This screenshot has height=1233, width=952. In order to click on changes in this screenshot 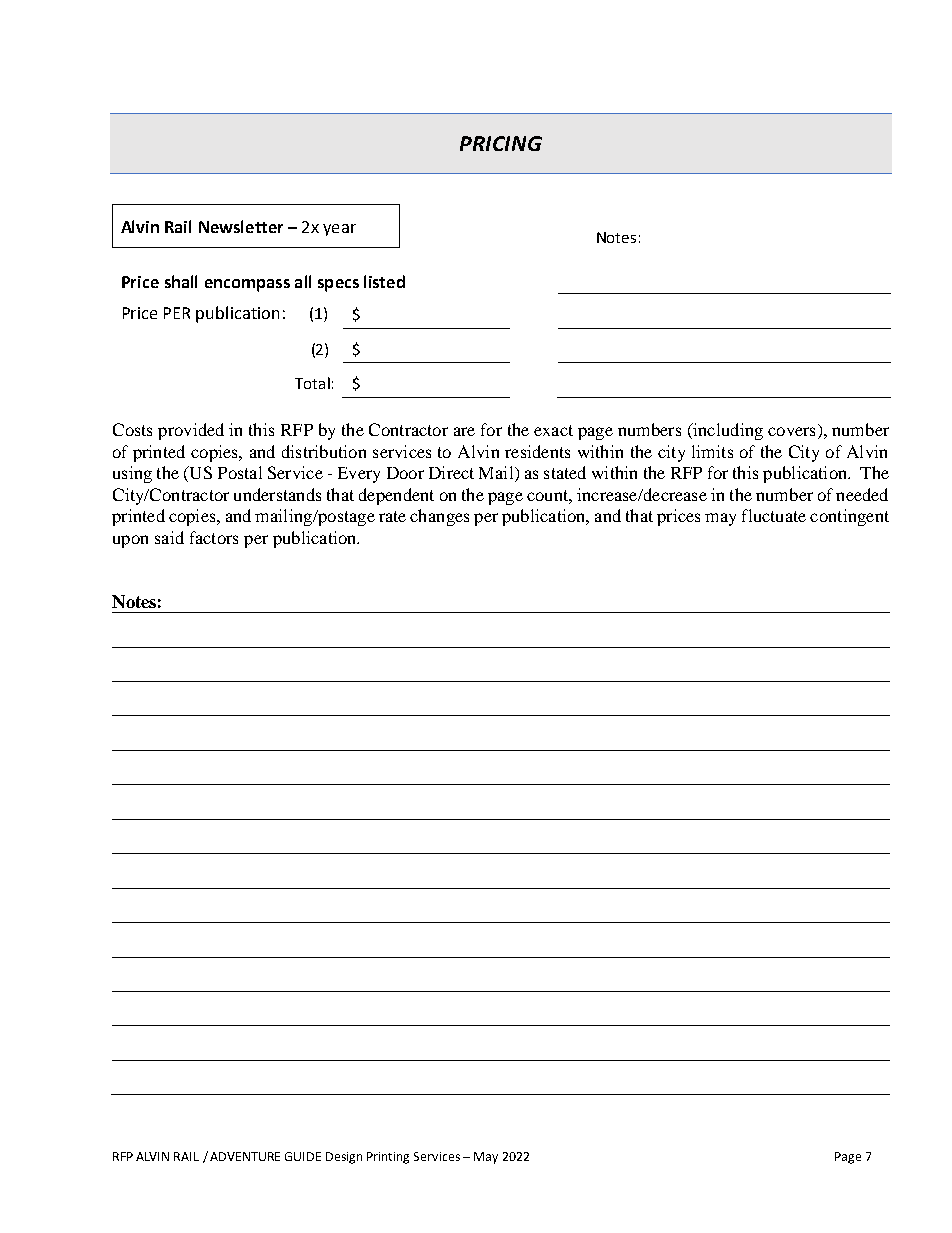, I will do `click(439, 517)`.
